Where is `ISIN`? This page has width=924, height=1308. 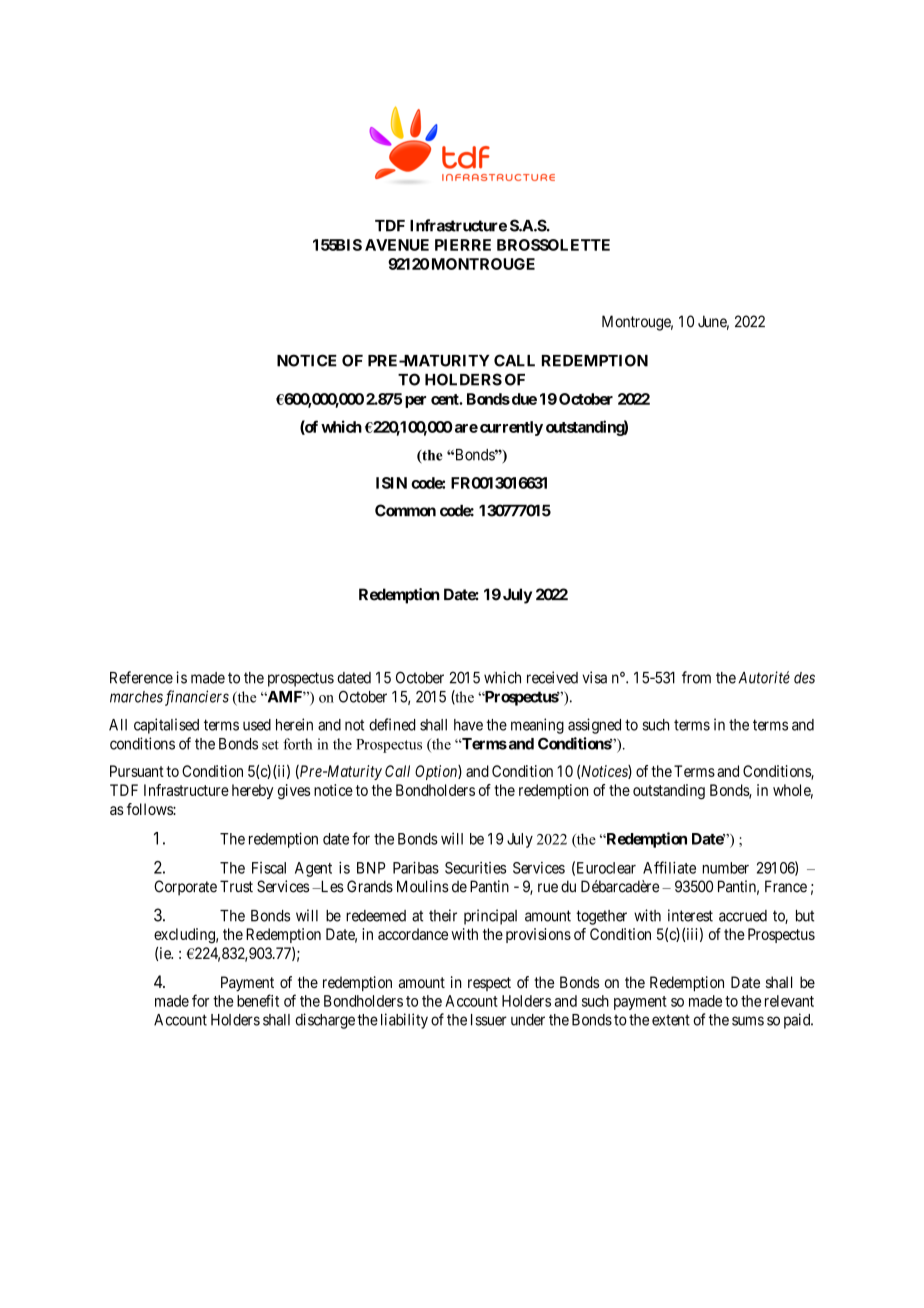
ISIN is located at coordinates (391, 483).
